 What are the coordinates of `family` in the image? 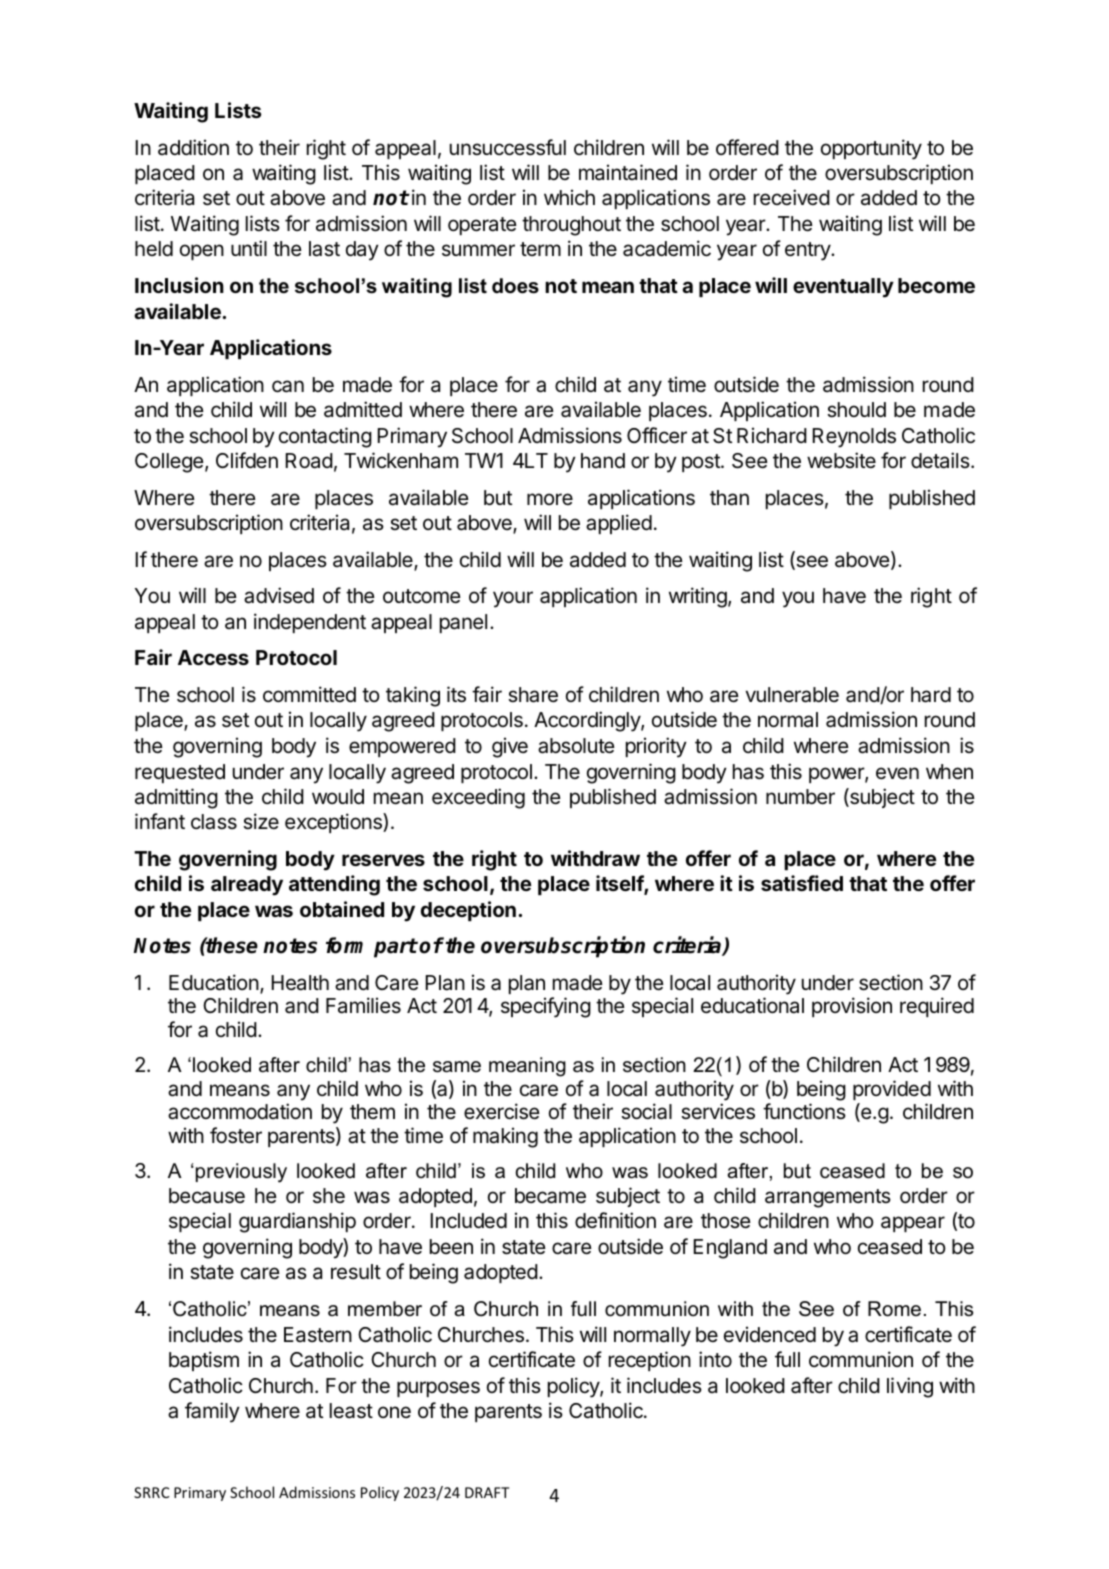 It's located at (212, 1412).
